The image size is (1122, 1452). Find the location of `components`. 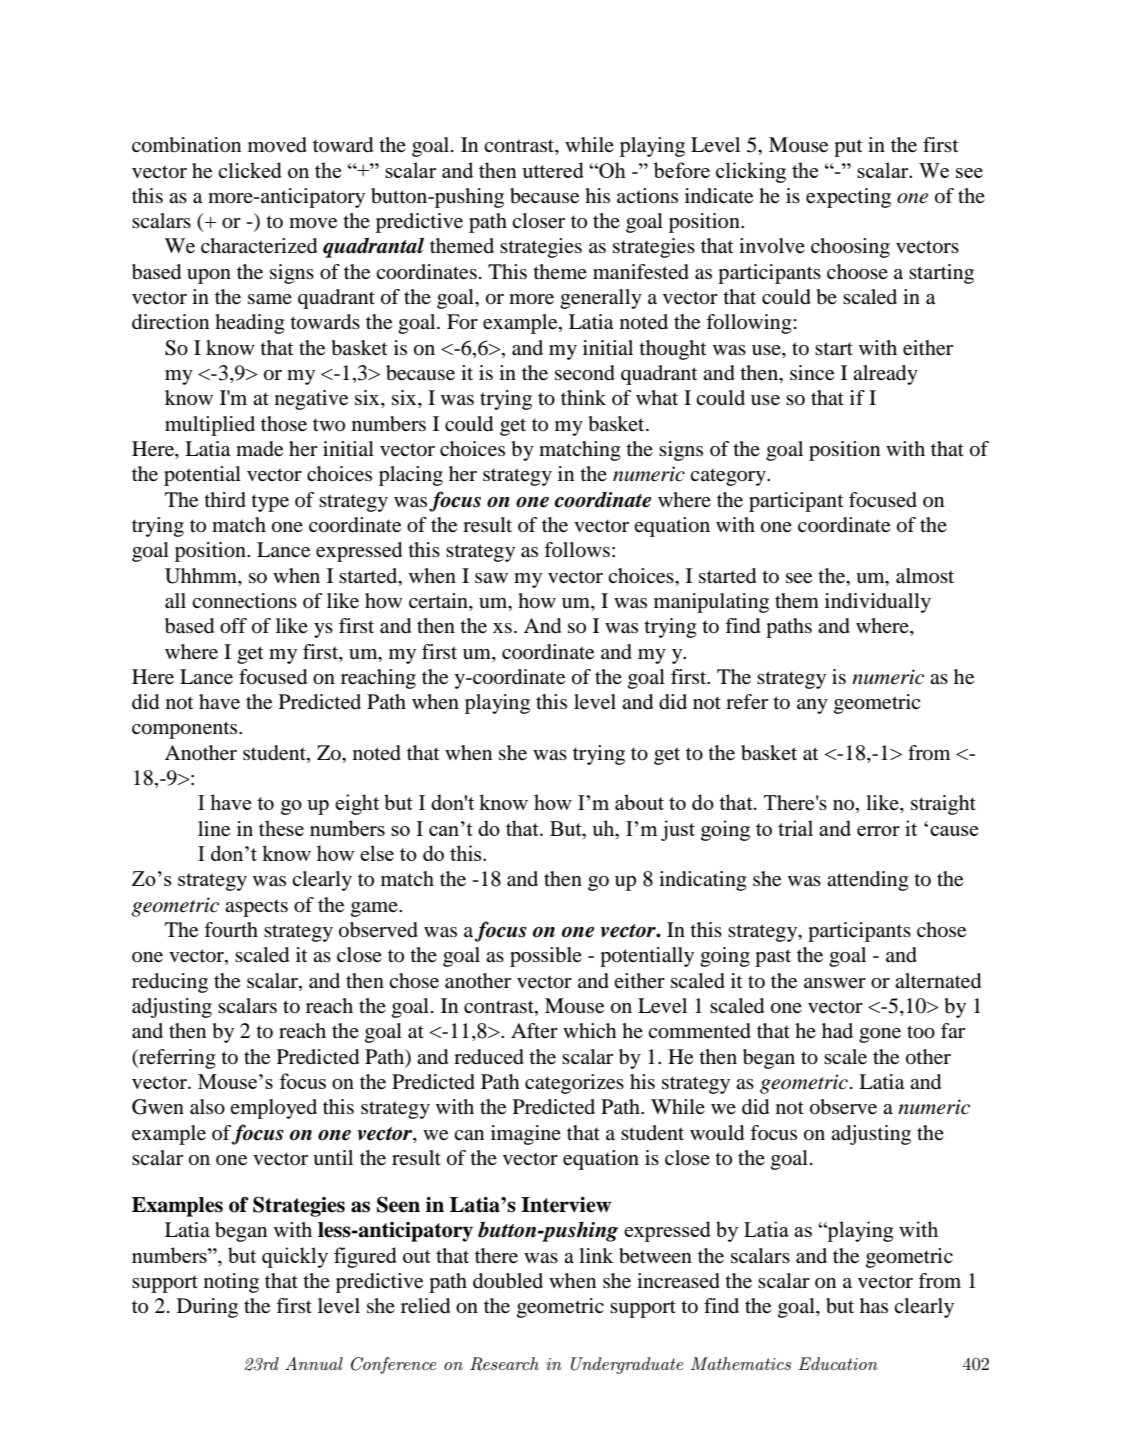

components is located at coordinates (186, 730).
